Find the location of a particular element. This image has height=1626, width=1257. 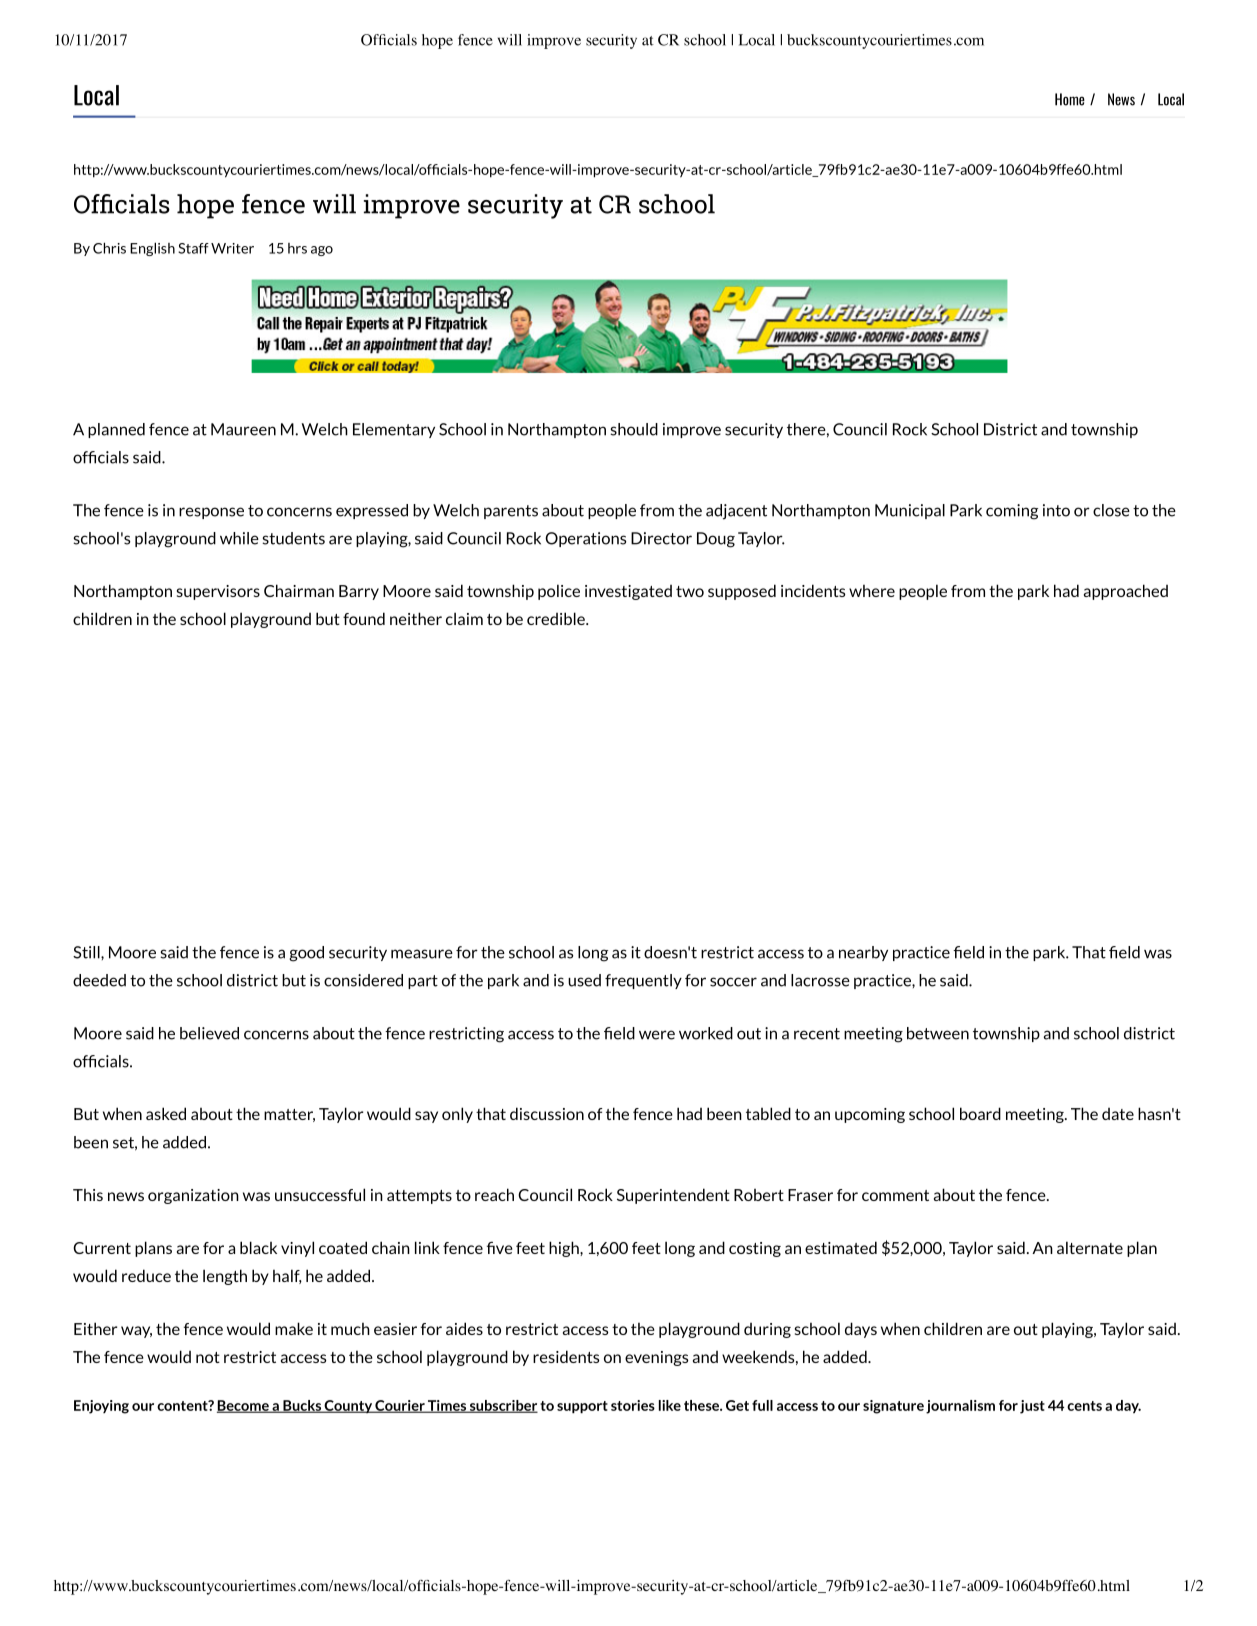

used is located at coordinates (584, 980).
